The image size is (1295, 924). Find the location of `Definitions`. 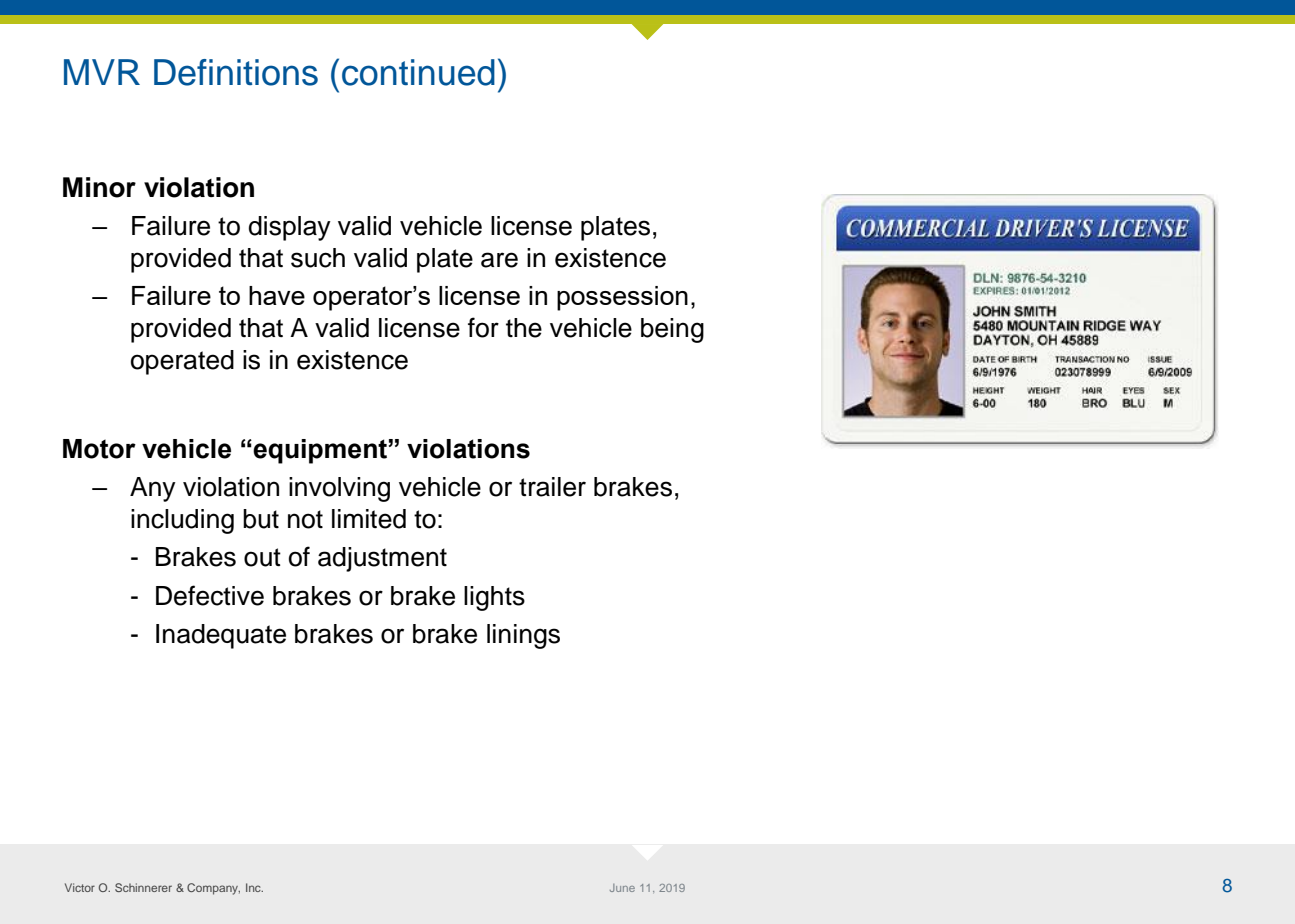

Definitions is located at coordinates (236, 72).
